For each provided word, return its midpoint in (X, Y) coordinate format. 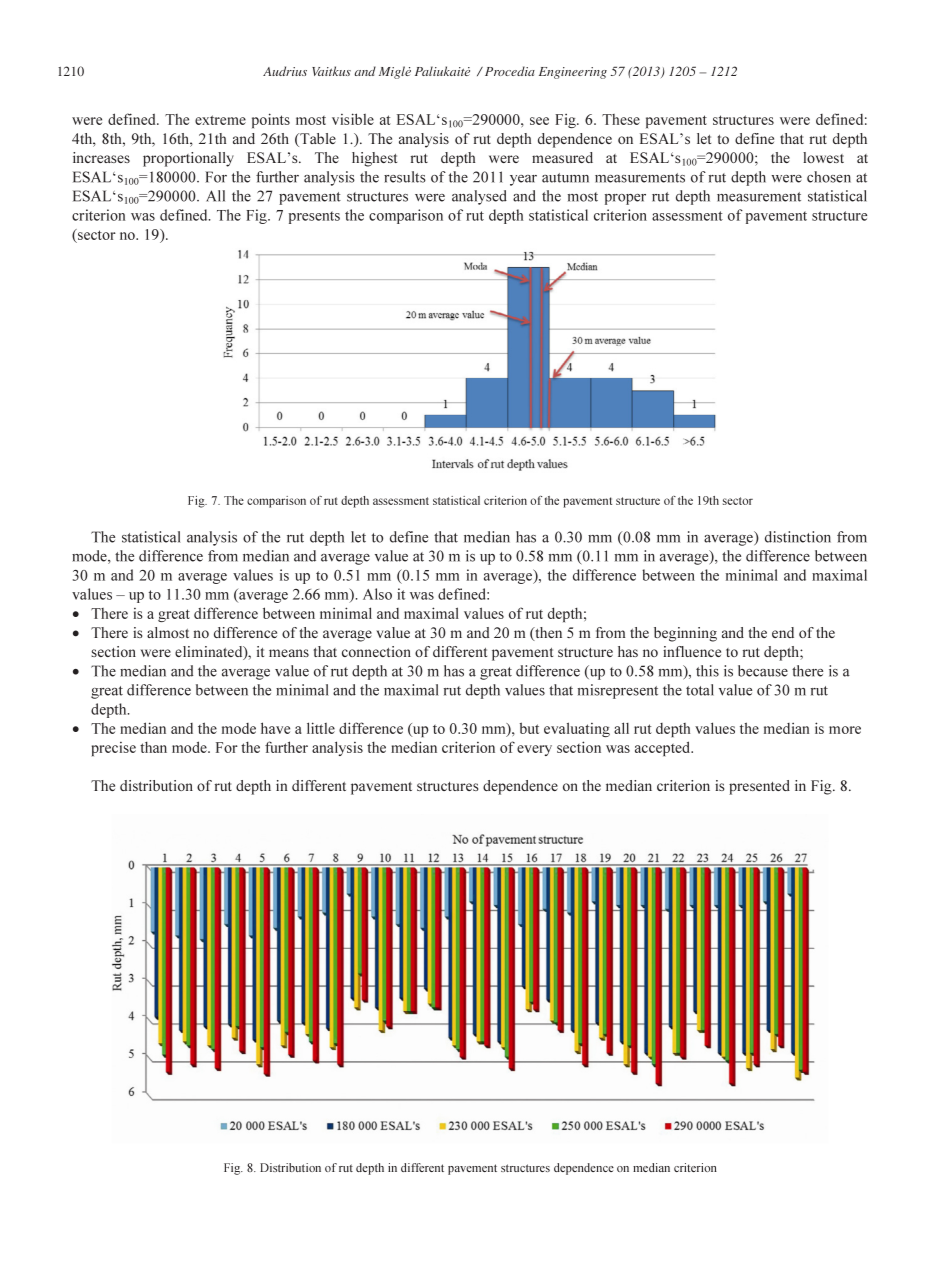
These (621, 119)
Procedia (508, 71)
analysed (479, 197)
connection (376, 651)
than (153, 747)
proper (625, 199)
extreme (220, 120)
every (534, 750)
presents (314, 217)
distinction (798, 537)
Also (377, 594)
